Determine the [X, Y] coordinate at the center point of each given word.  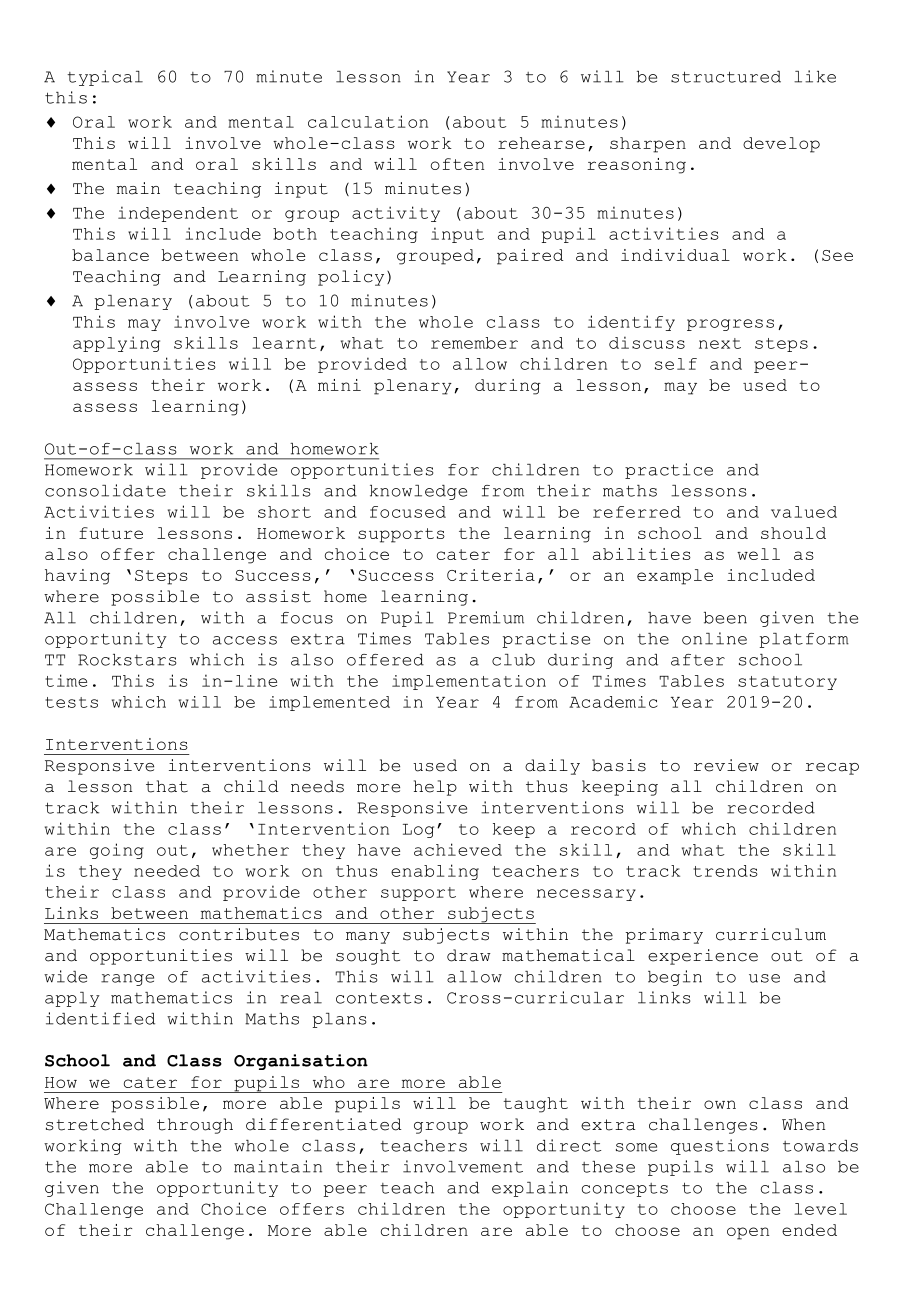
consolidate [105, 490]
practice [669, 471]
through [195, 1126]
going [117, 851]
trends [725, 871]
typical [105, 78]
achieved [458, 849]
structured [726, 77]
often [457, 164]
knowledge [418, 492]
